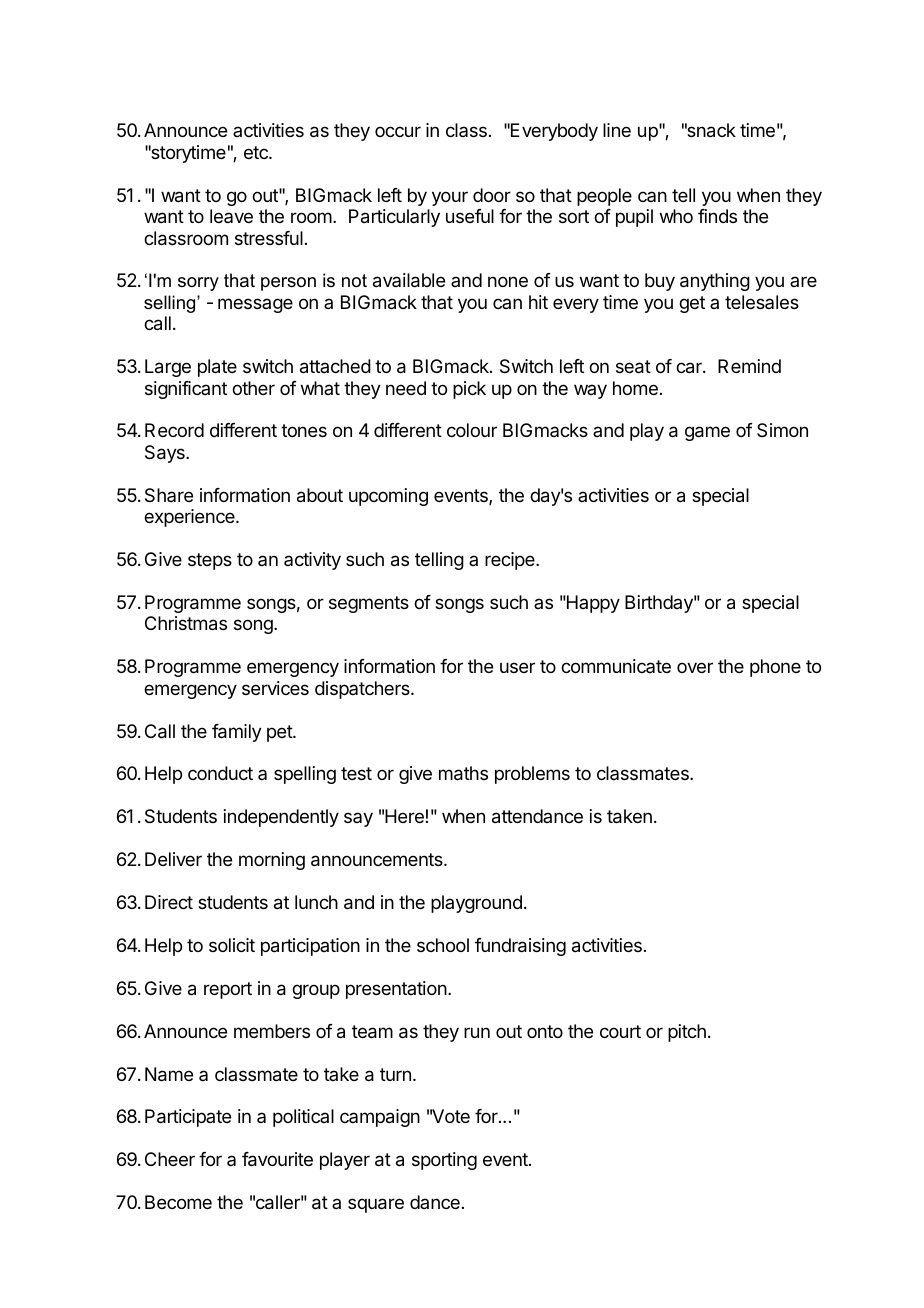 This screenshot has height=1308, width=924. Describe the element at coordinates (443, 945) in the screenshot. I see `school` at that location.
